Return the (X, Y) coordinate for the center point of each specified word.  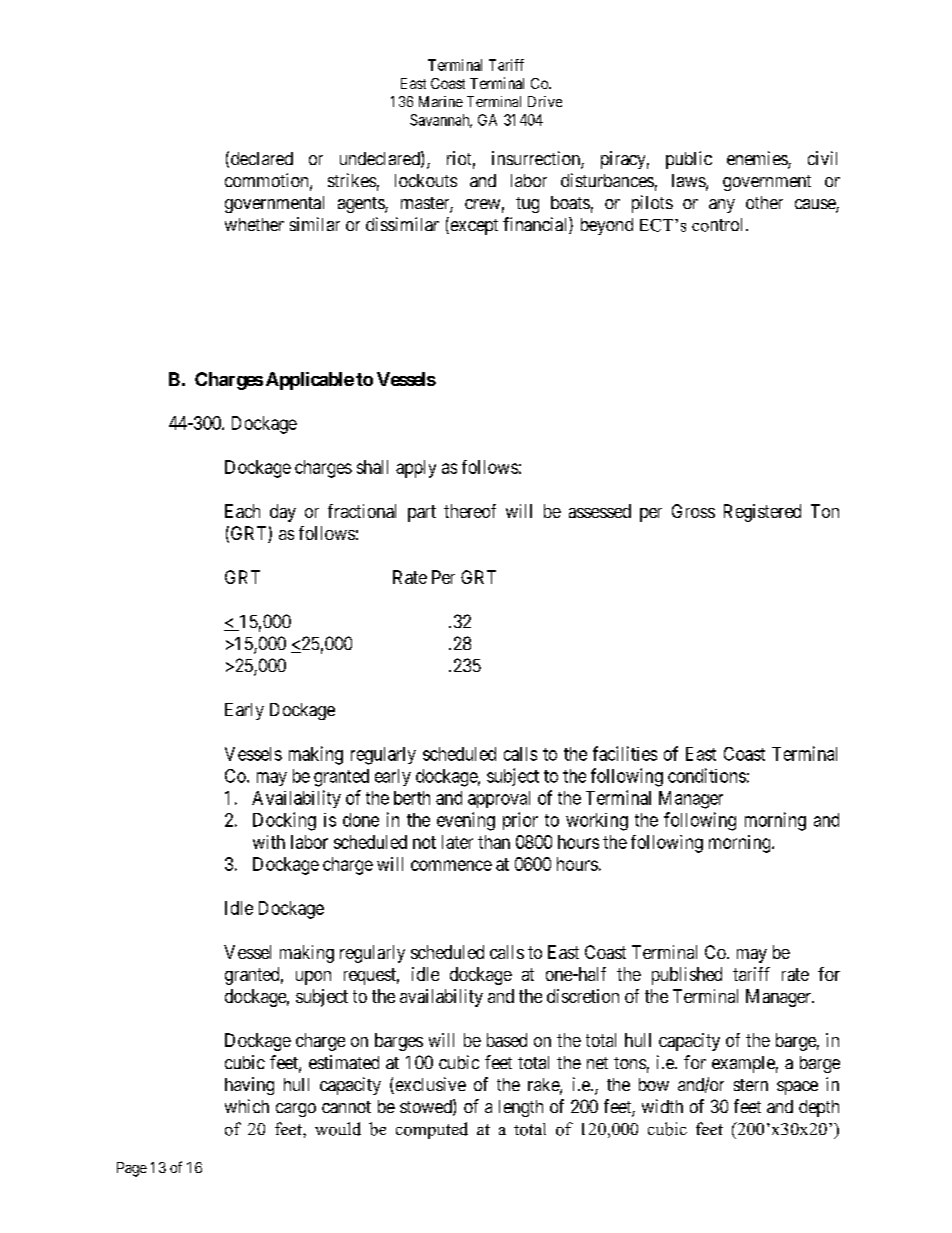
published (687, 976)
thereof (470, 511)
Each (242, 511)
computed (432, 1130)
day (283, 513)
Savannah (441, 121)
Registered (762, 513)
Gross (693, 511)
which (247, 1106)
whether (254, 224)
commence (451, 865)
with (269, 842)
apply (416, 469)
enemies (758, 159)
